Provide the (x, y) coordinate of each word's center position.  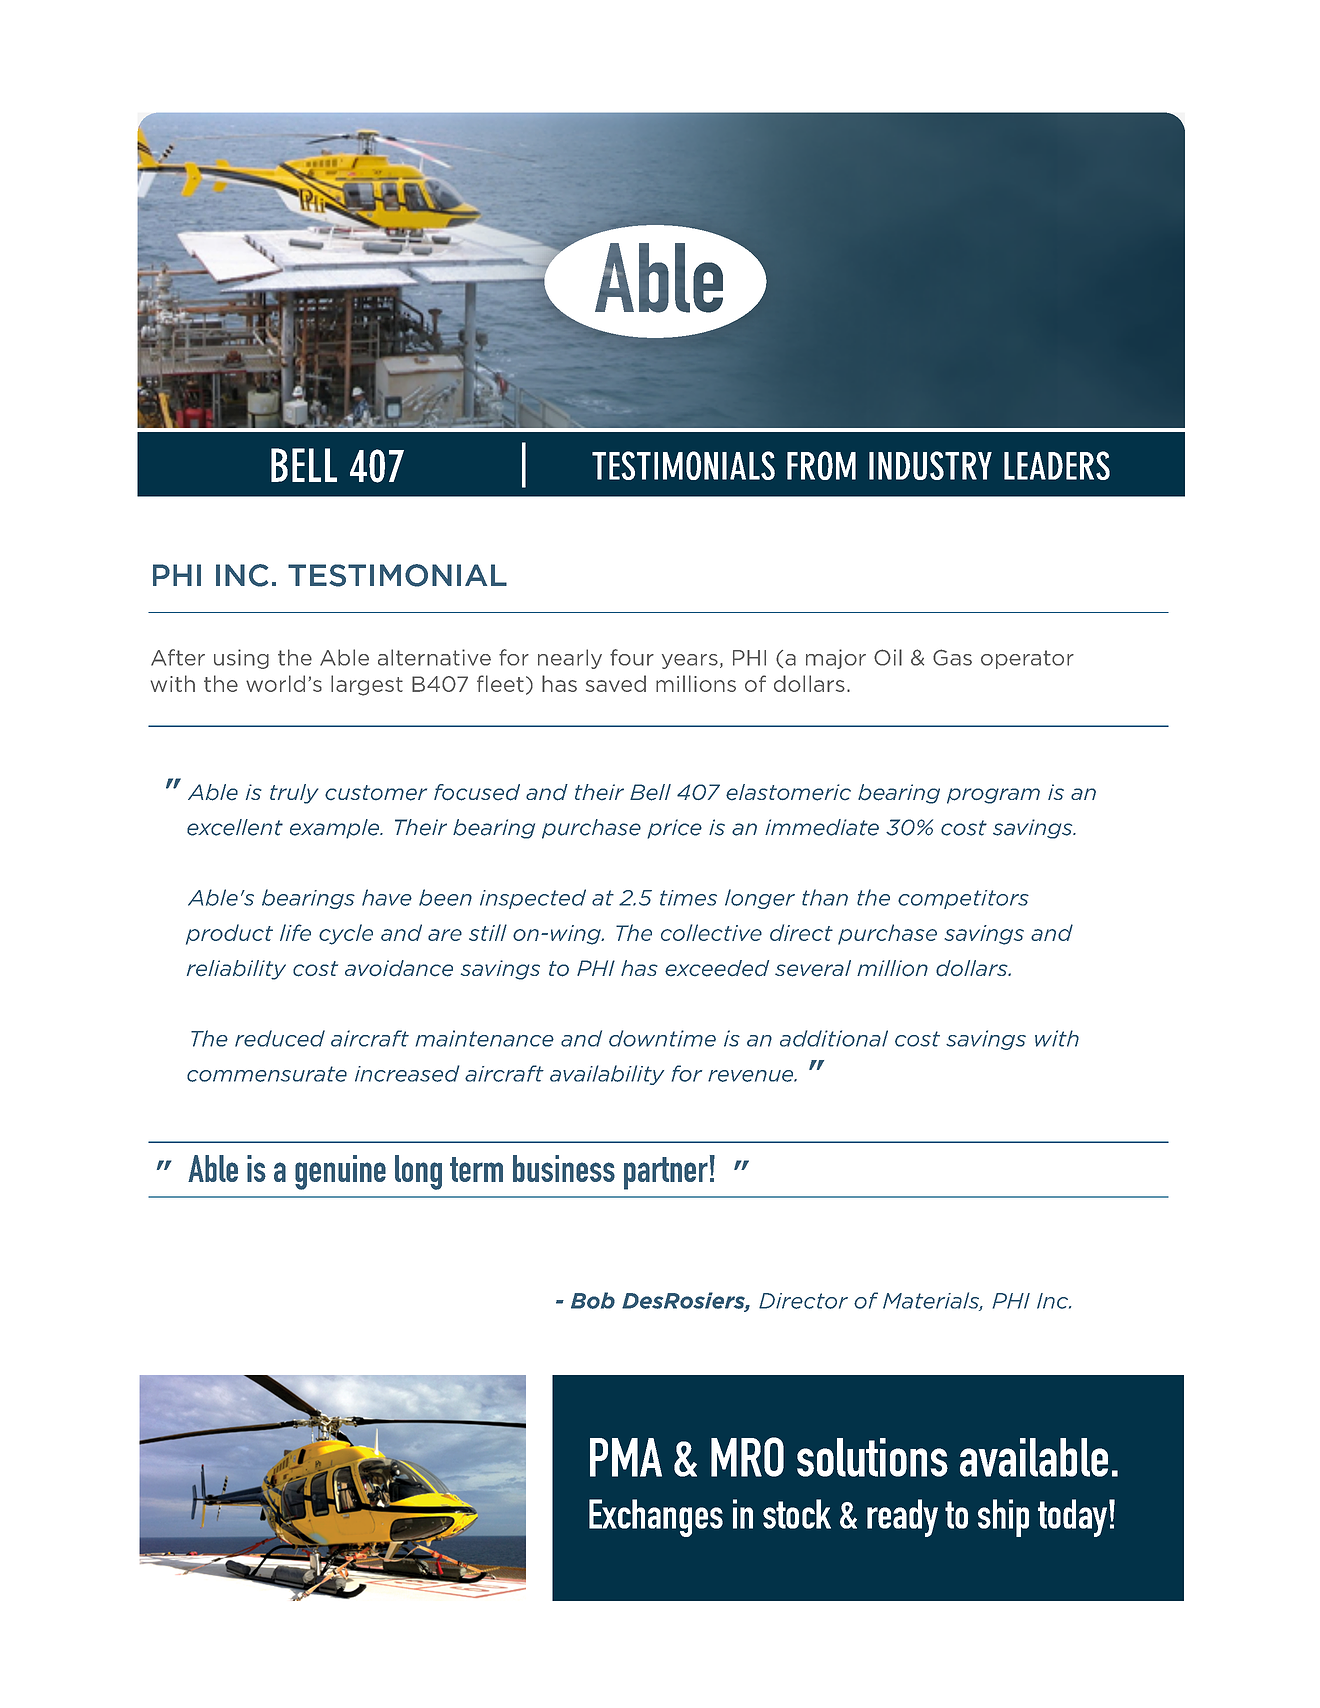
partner (666, 1173)
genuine (340, 1172)
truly (294, 794)
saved (616, 683)
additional (834, 1038)
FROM (821, 465)
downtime (662, 1038)
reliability (236, 970)
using (241, 659)
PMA (626, 1457)
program (993, 796)
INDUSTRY (930, 465)
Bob (593, 1300)
